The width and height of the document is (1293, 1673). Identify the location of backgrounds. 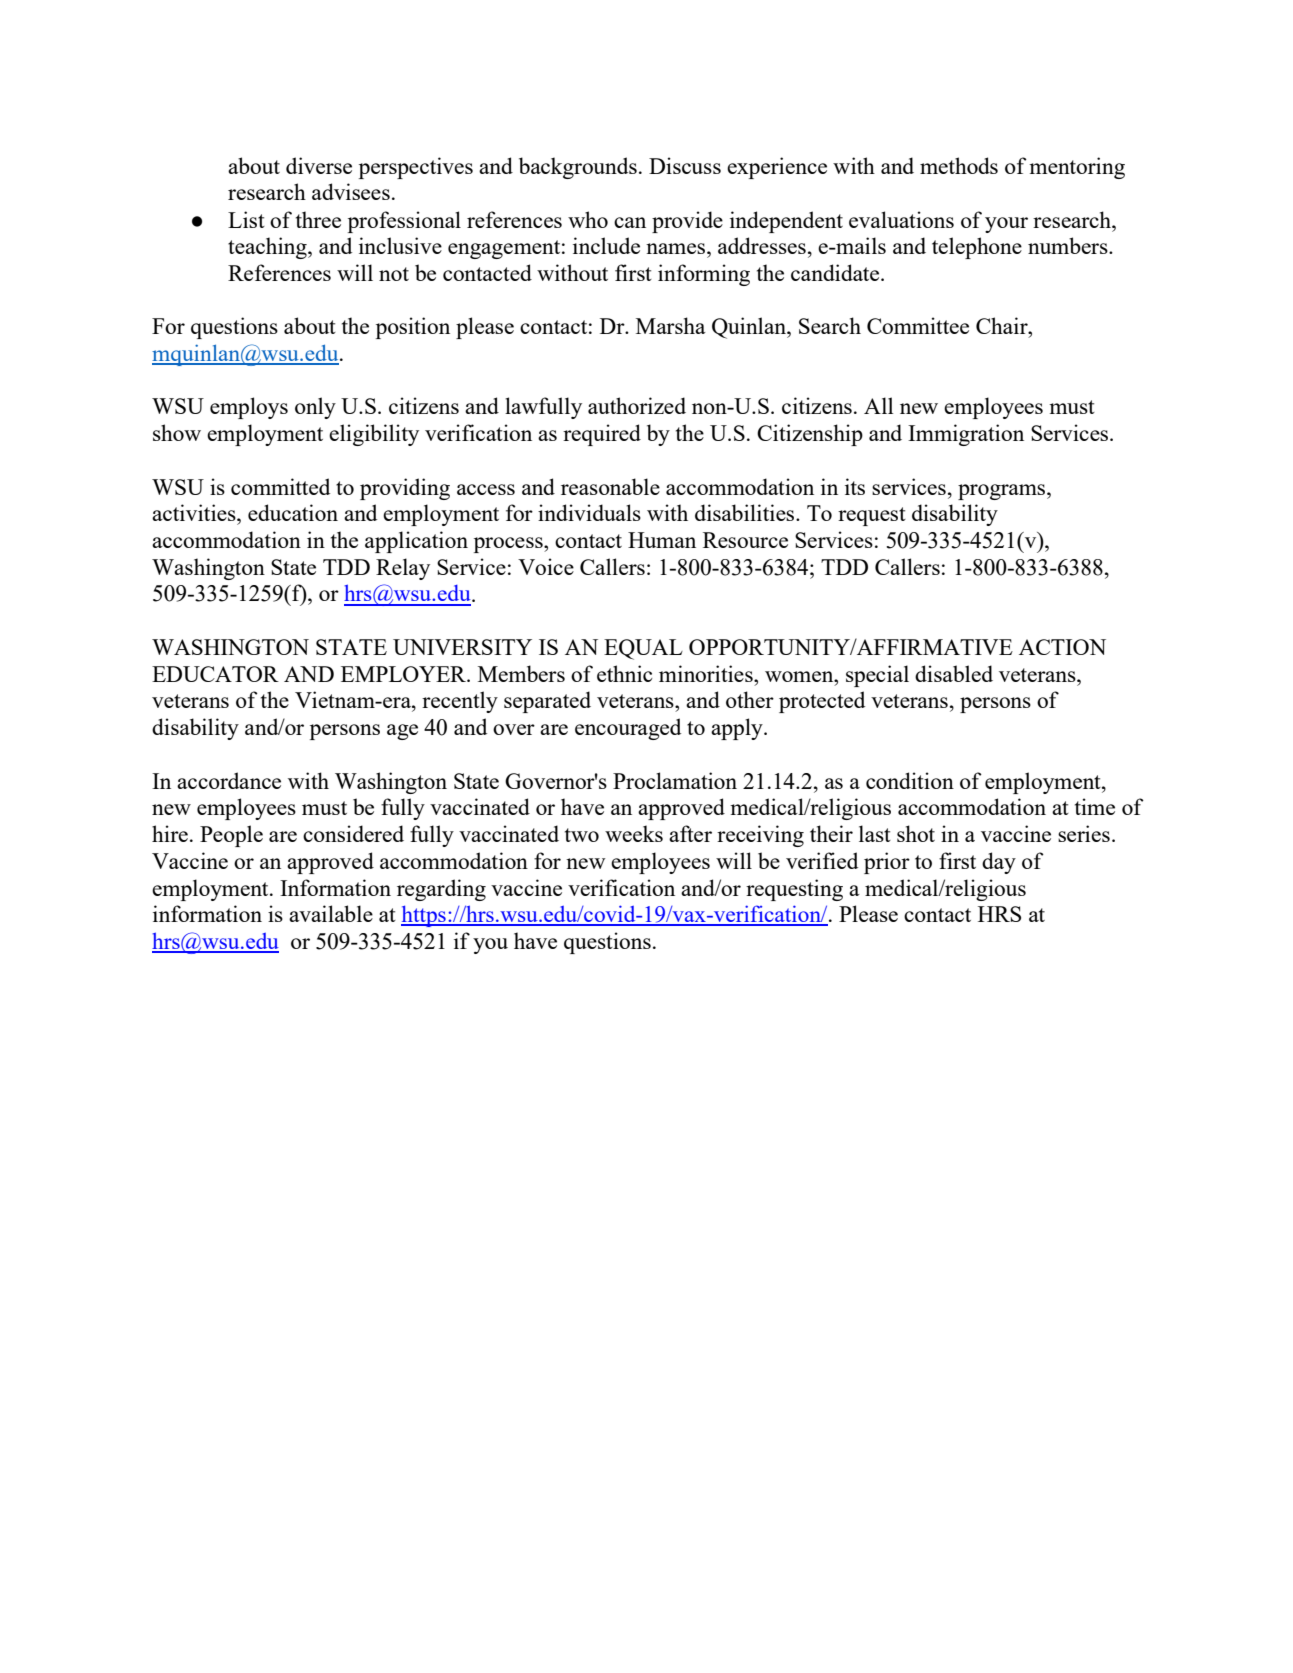
(578, 168).
